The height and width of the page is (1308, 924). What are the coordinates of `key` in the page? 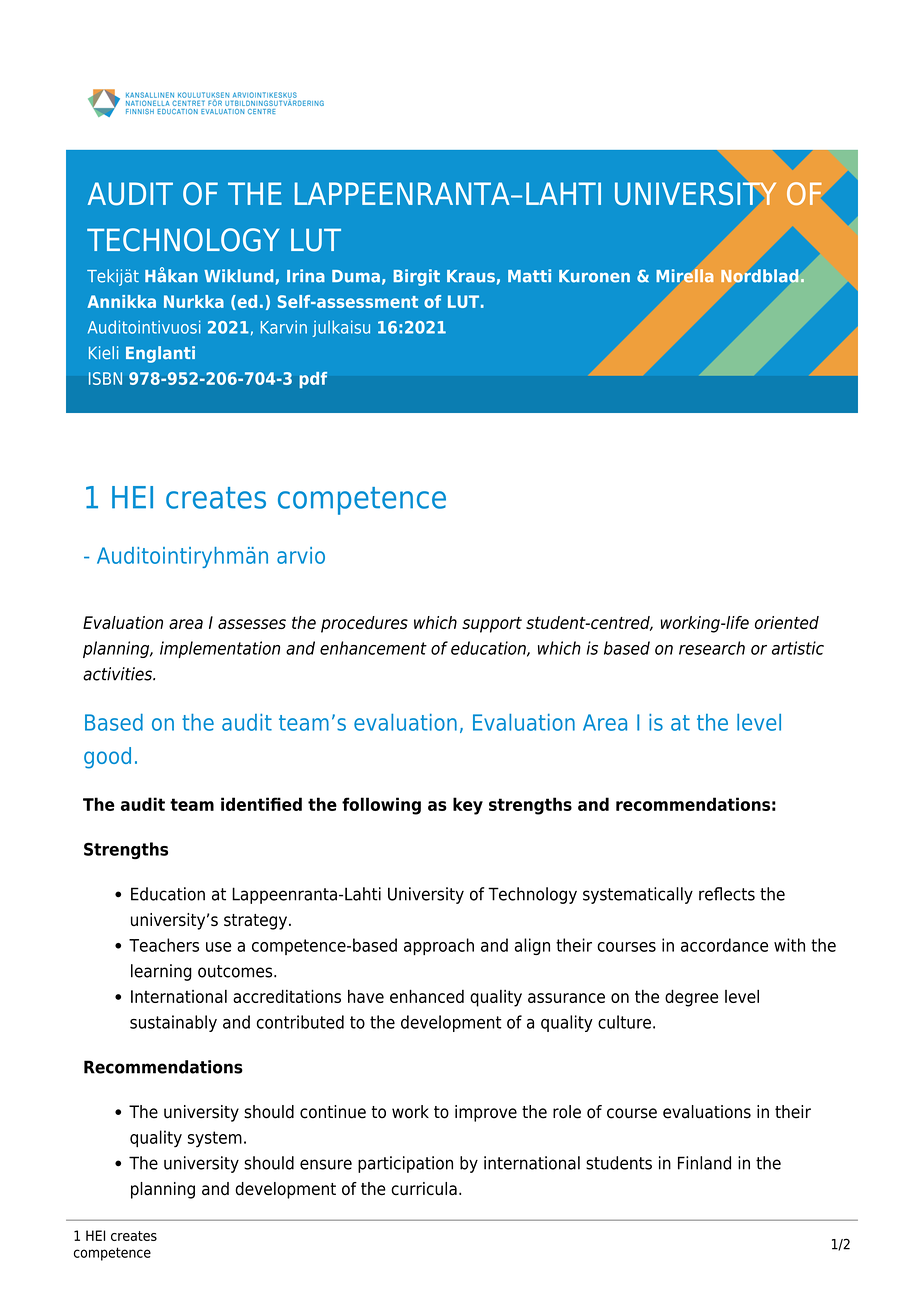 It's located at (468, 806).
